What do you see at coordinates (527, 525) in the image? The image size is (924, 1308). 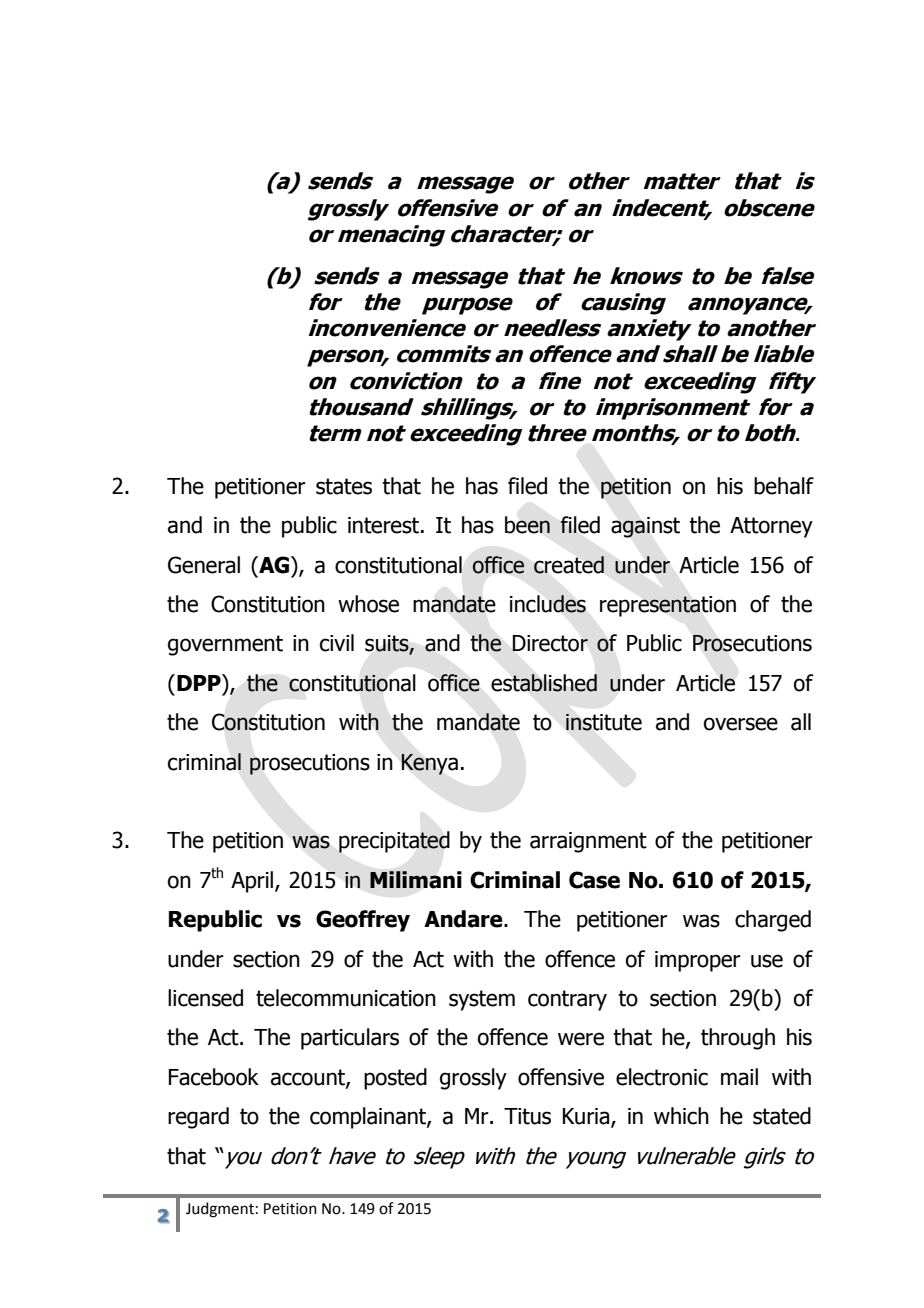 I see `been` at bounding box center [527, 525].
